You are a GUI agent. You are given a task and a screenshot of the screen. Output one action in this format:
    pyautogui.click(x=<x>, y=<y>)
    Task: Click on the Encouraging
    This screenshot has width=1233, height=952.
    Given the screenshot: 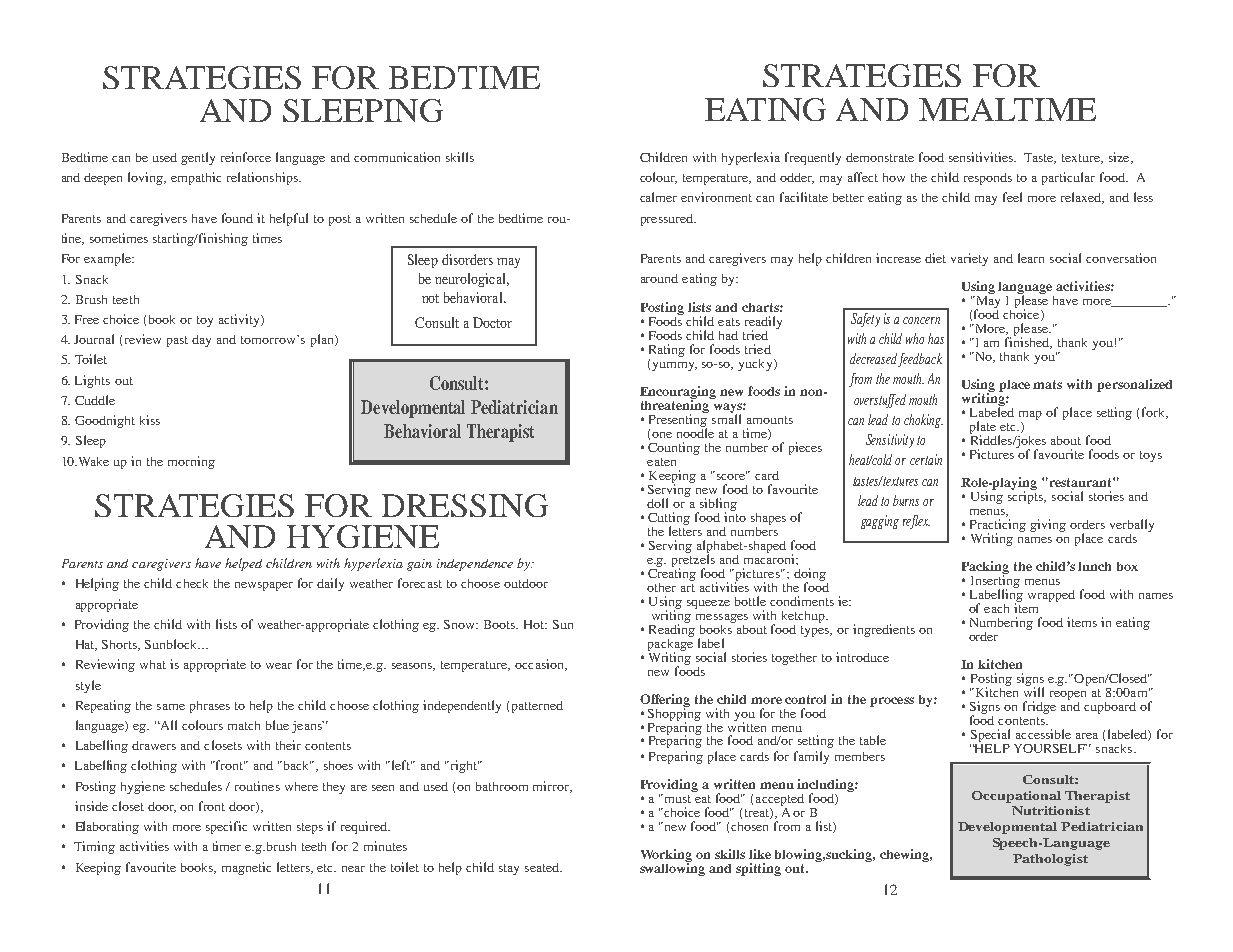 What is the action you would take?
    pyautogui.click(x=678, y=393)
